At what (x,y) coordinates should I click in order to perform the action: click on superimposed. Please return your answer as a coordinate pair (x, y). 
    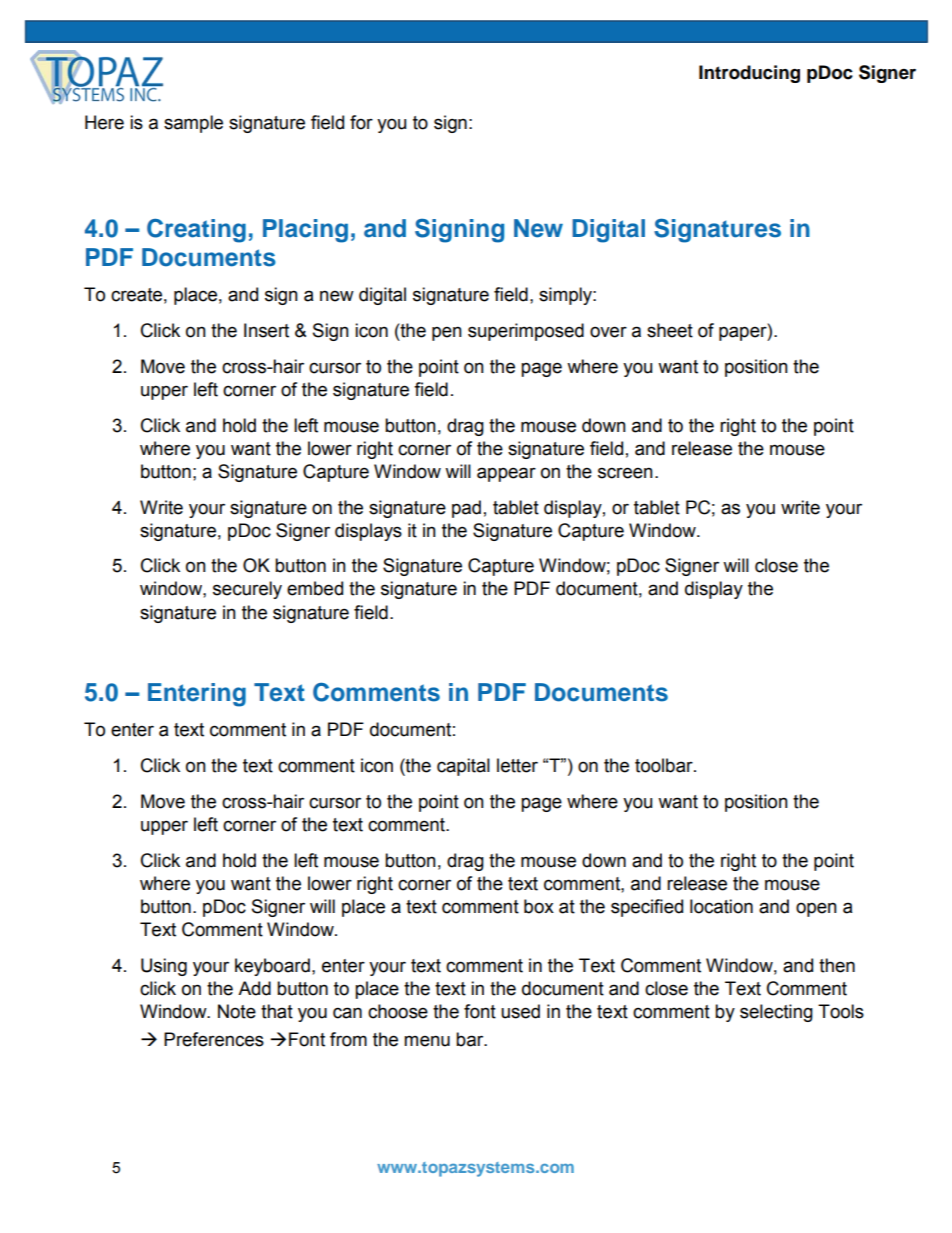
    Looking at the image, I should click on (526, 332).
